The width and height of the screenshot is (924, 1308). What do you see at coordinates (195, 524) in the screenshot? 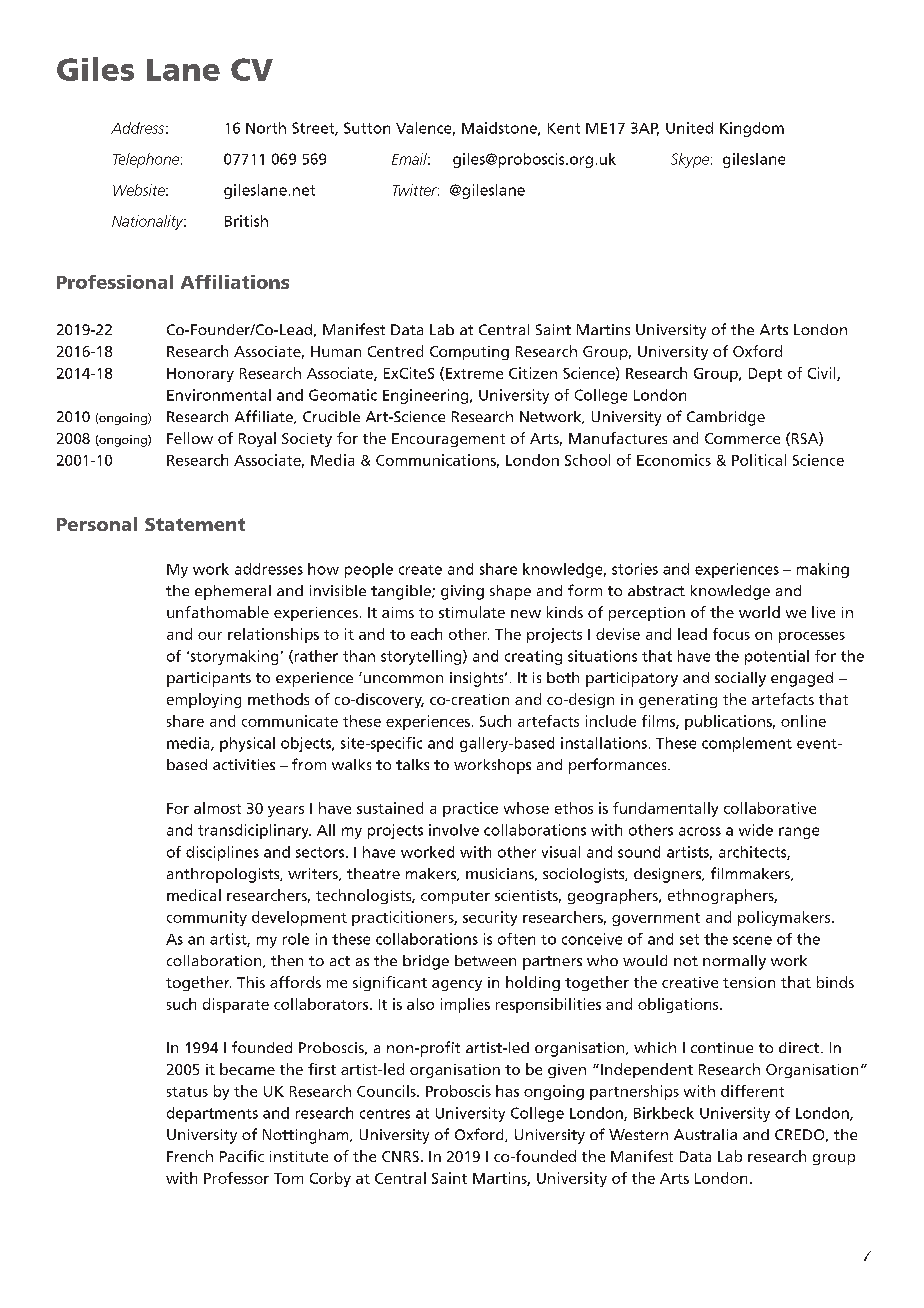
I see `Statement` at bounding box center [195, 524].
